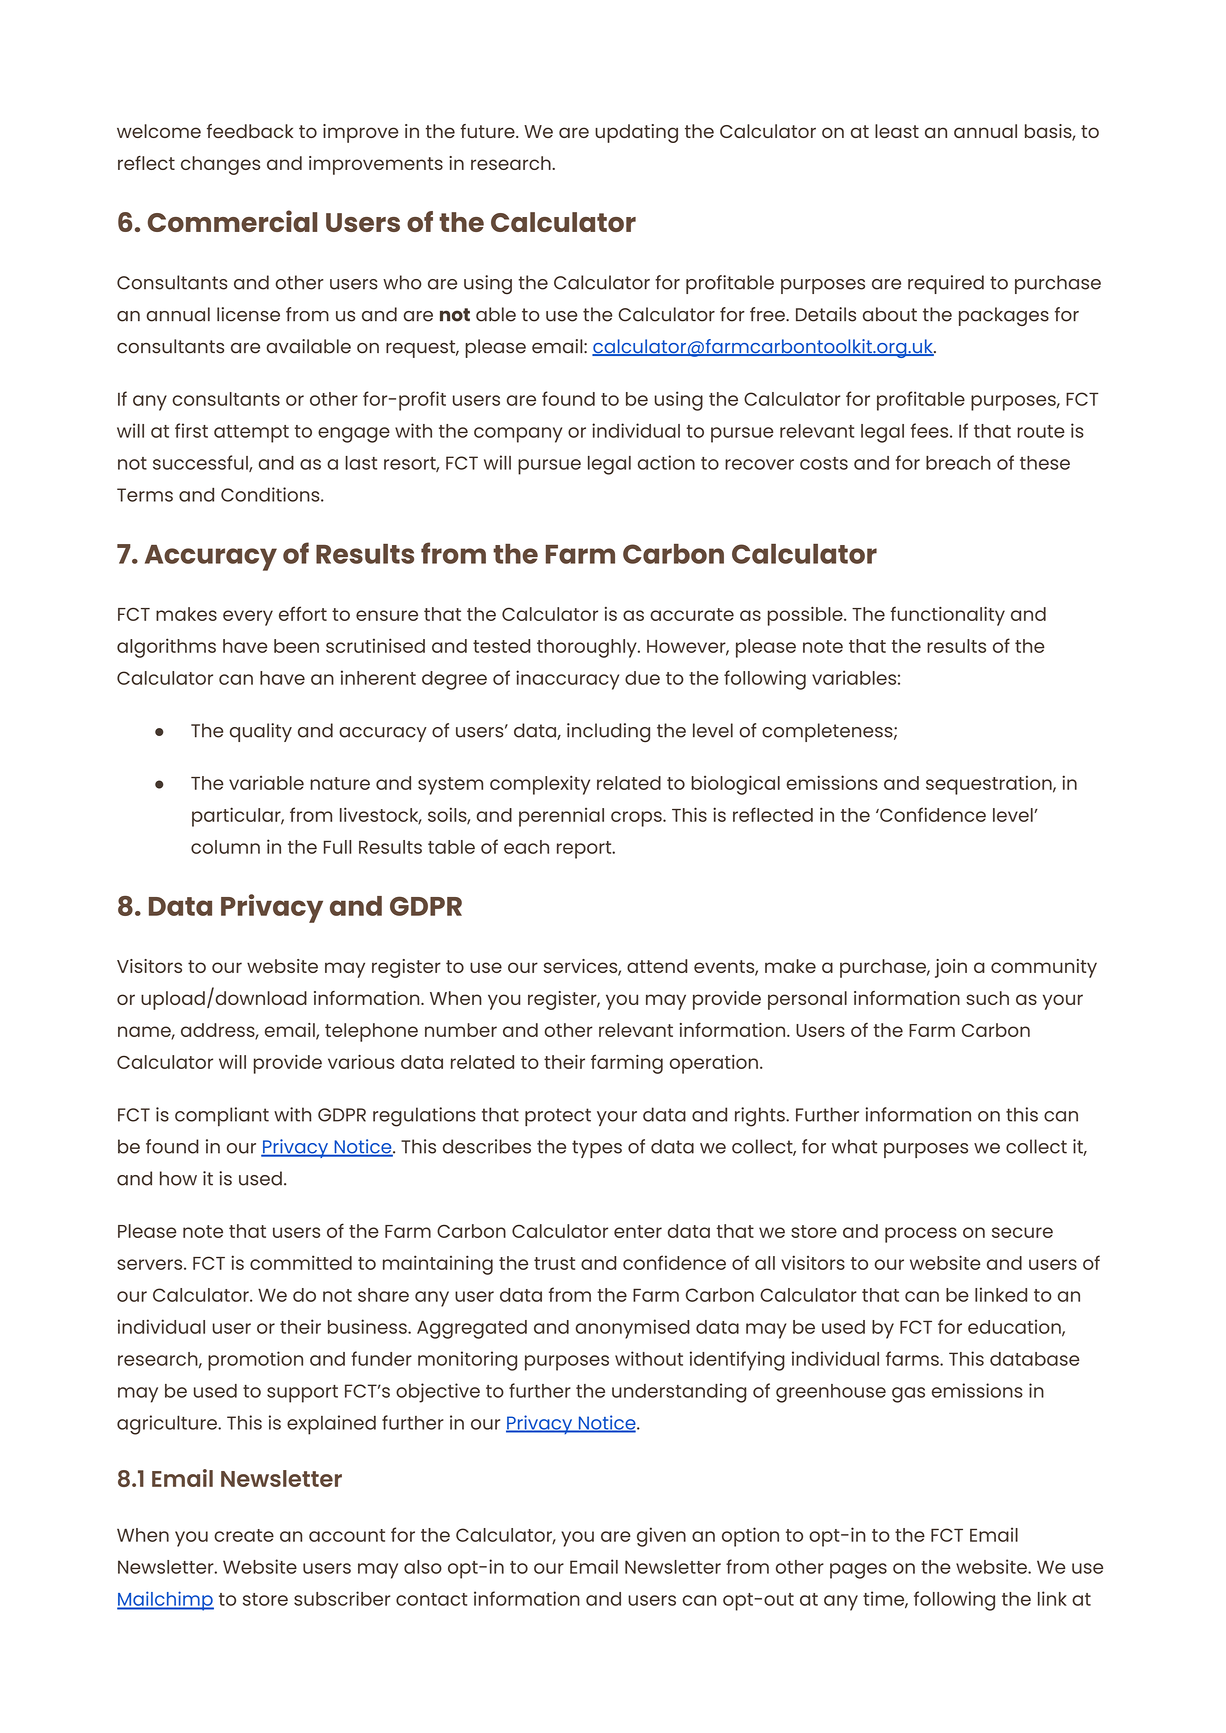 This screenshot has width=1226, height=1733. What do you see at coordinates (244, 1535) in the screenshot?
I see `create` at bounding box center [244, 1535].
